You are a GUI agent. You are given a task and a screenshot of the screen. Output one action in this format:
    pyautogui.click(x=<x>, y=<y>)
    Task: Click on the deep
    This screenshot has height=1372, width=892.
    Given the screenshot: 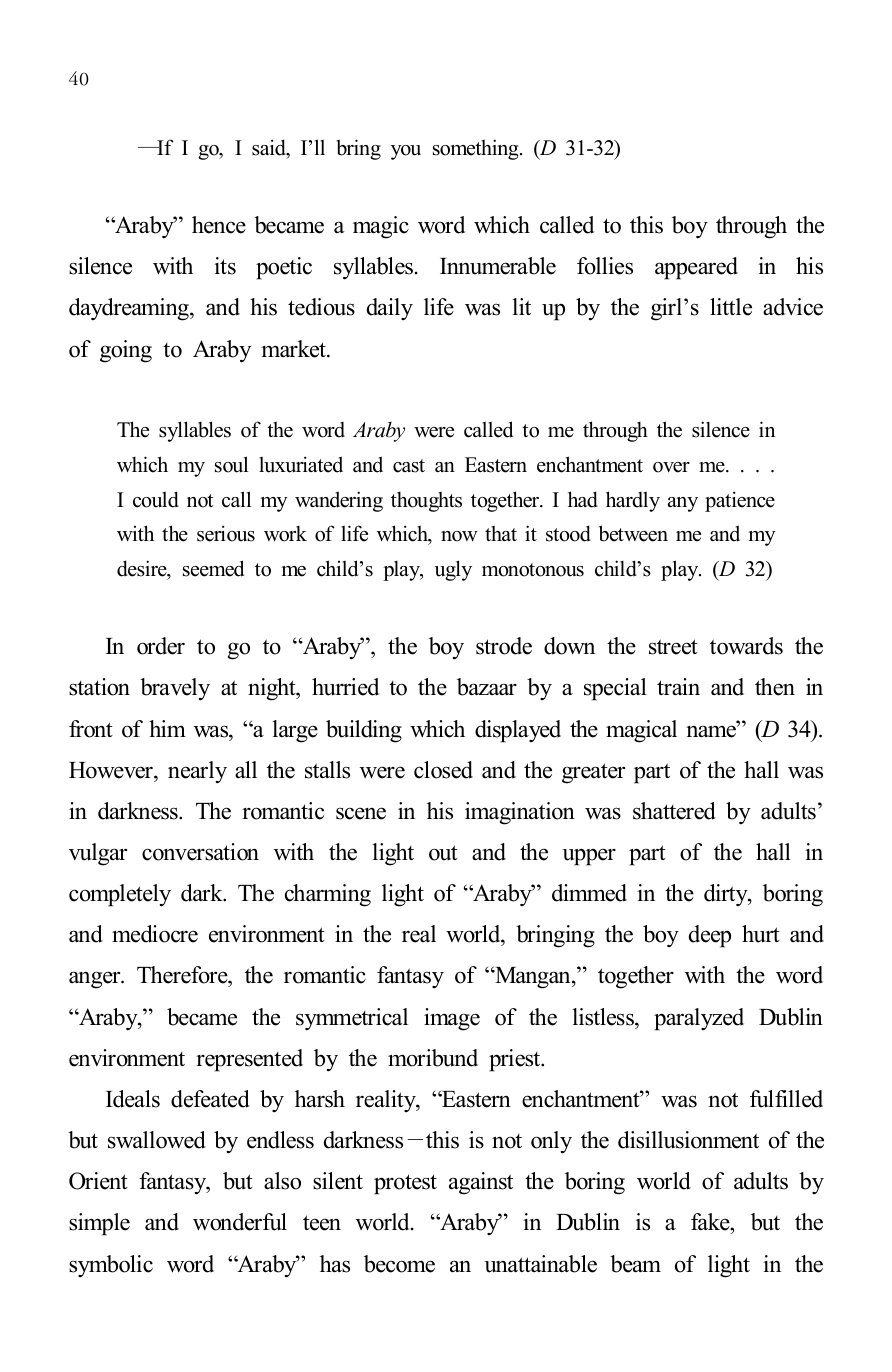 What is the action you would take?
    pyautogui.click(x=710, y=936)
